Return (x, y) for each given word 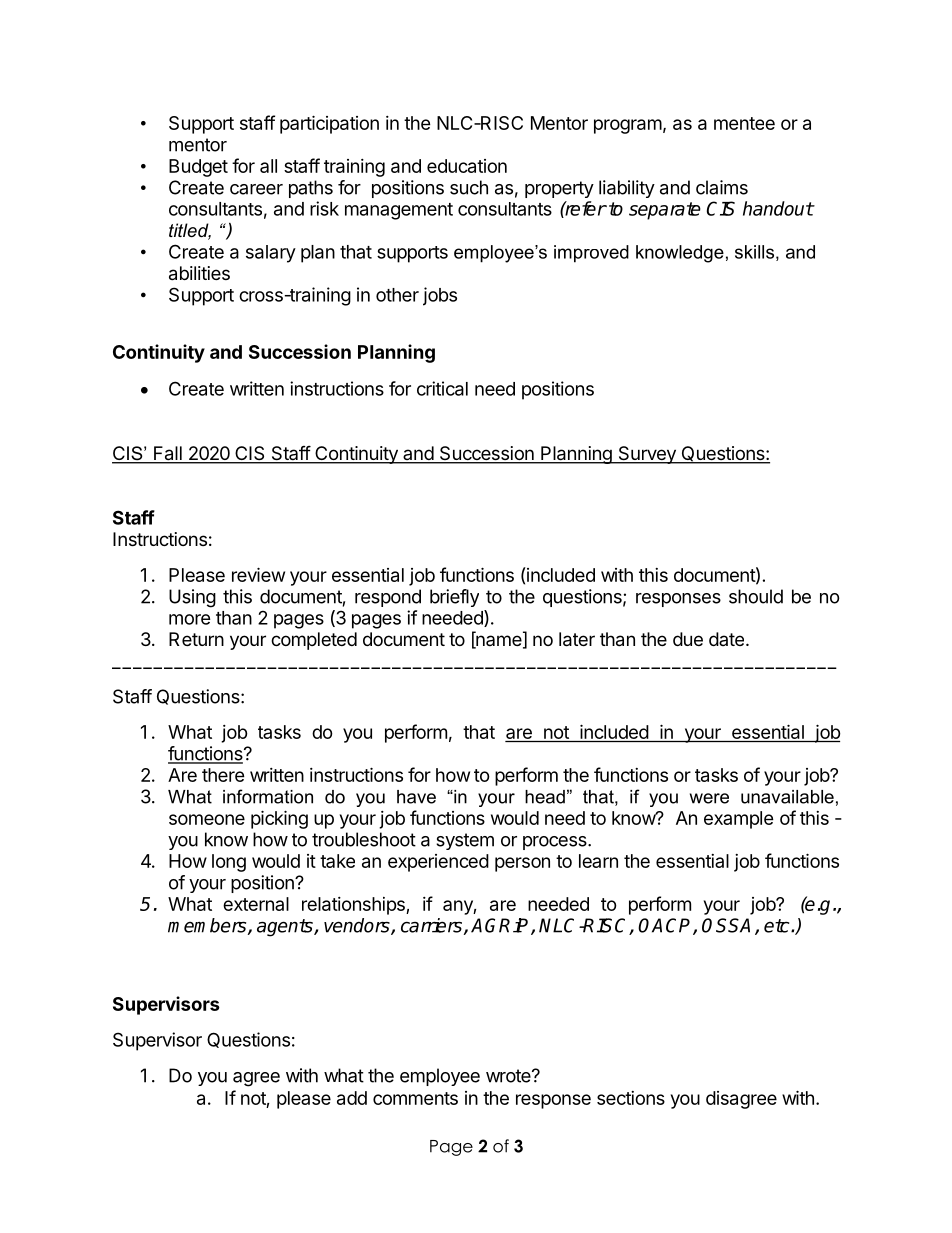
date (726, 639)
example (739, 820)
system (465, 841)
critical (442, 388)
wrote (509, 1076)
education (467, 166)
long (229, 863)
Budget (198, 168)
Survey (647, 455)
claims (722, 187)
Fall (168, 454)
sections (631, 1098)
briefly (454, 598)
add (352, 1098)
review (258, 574)
